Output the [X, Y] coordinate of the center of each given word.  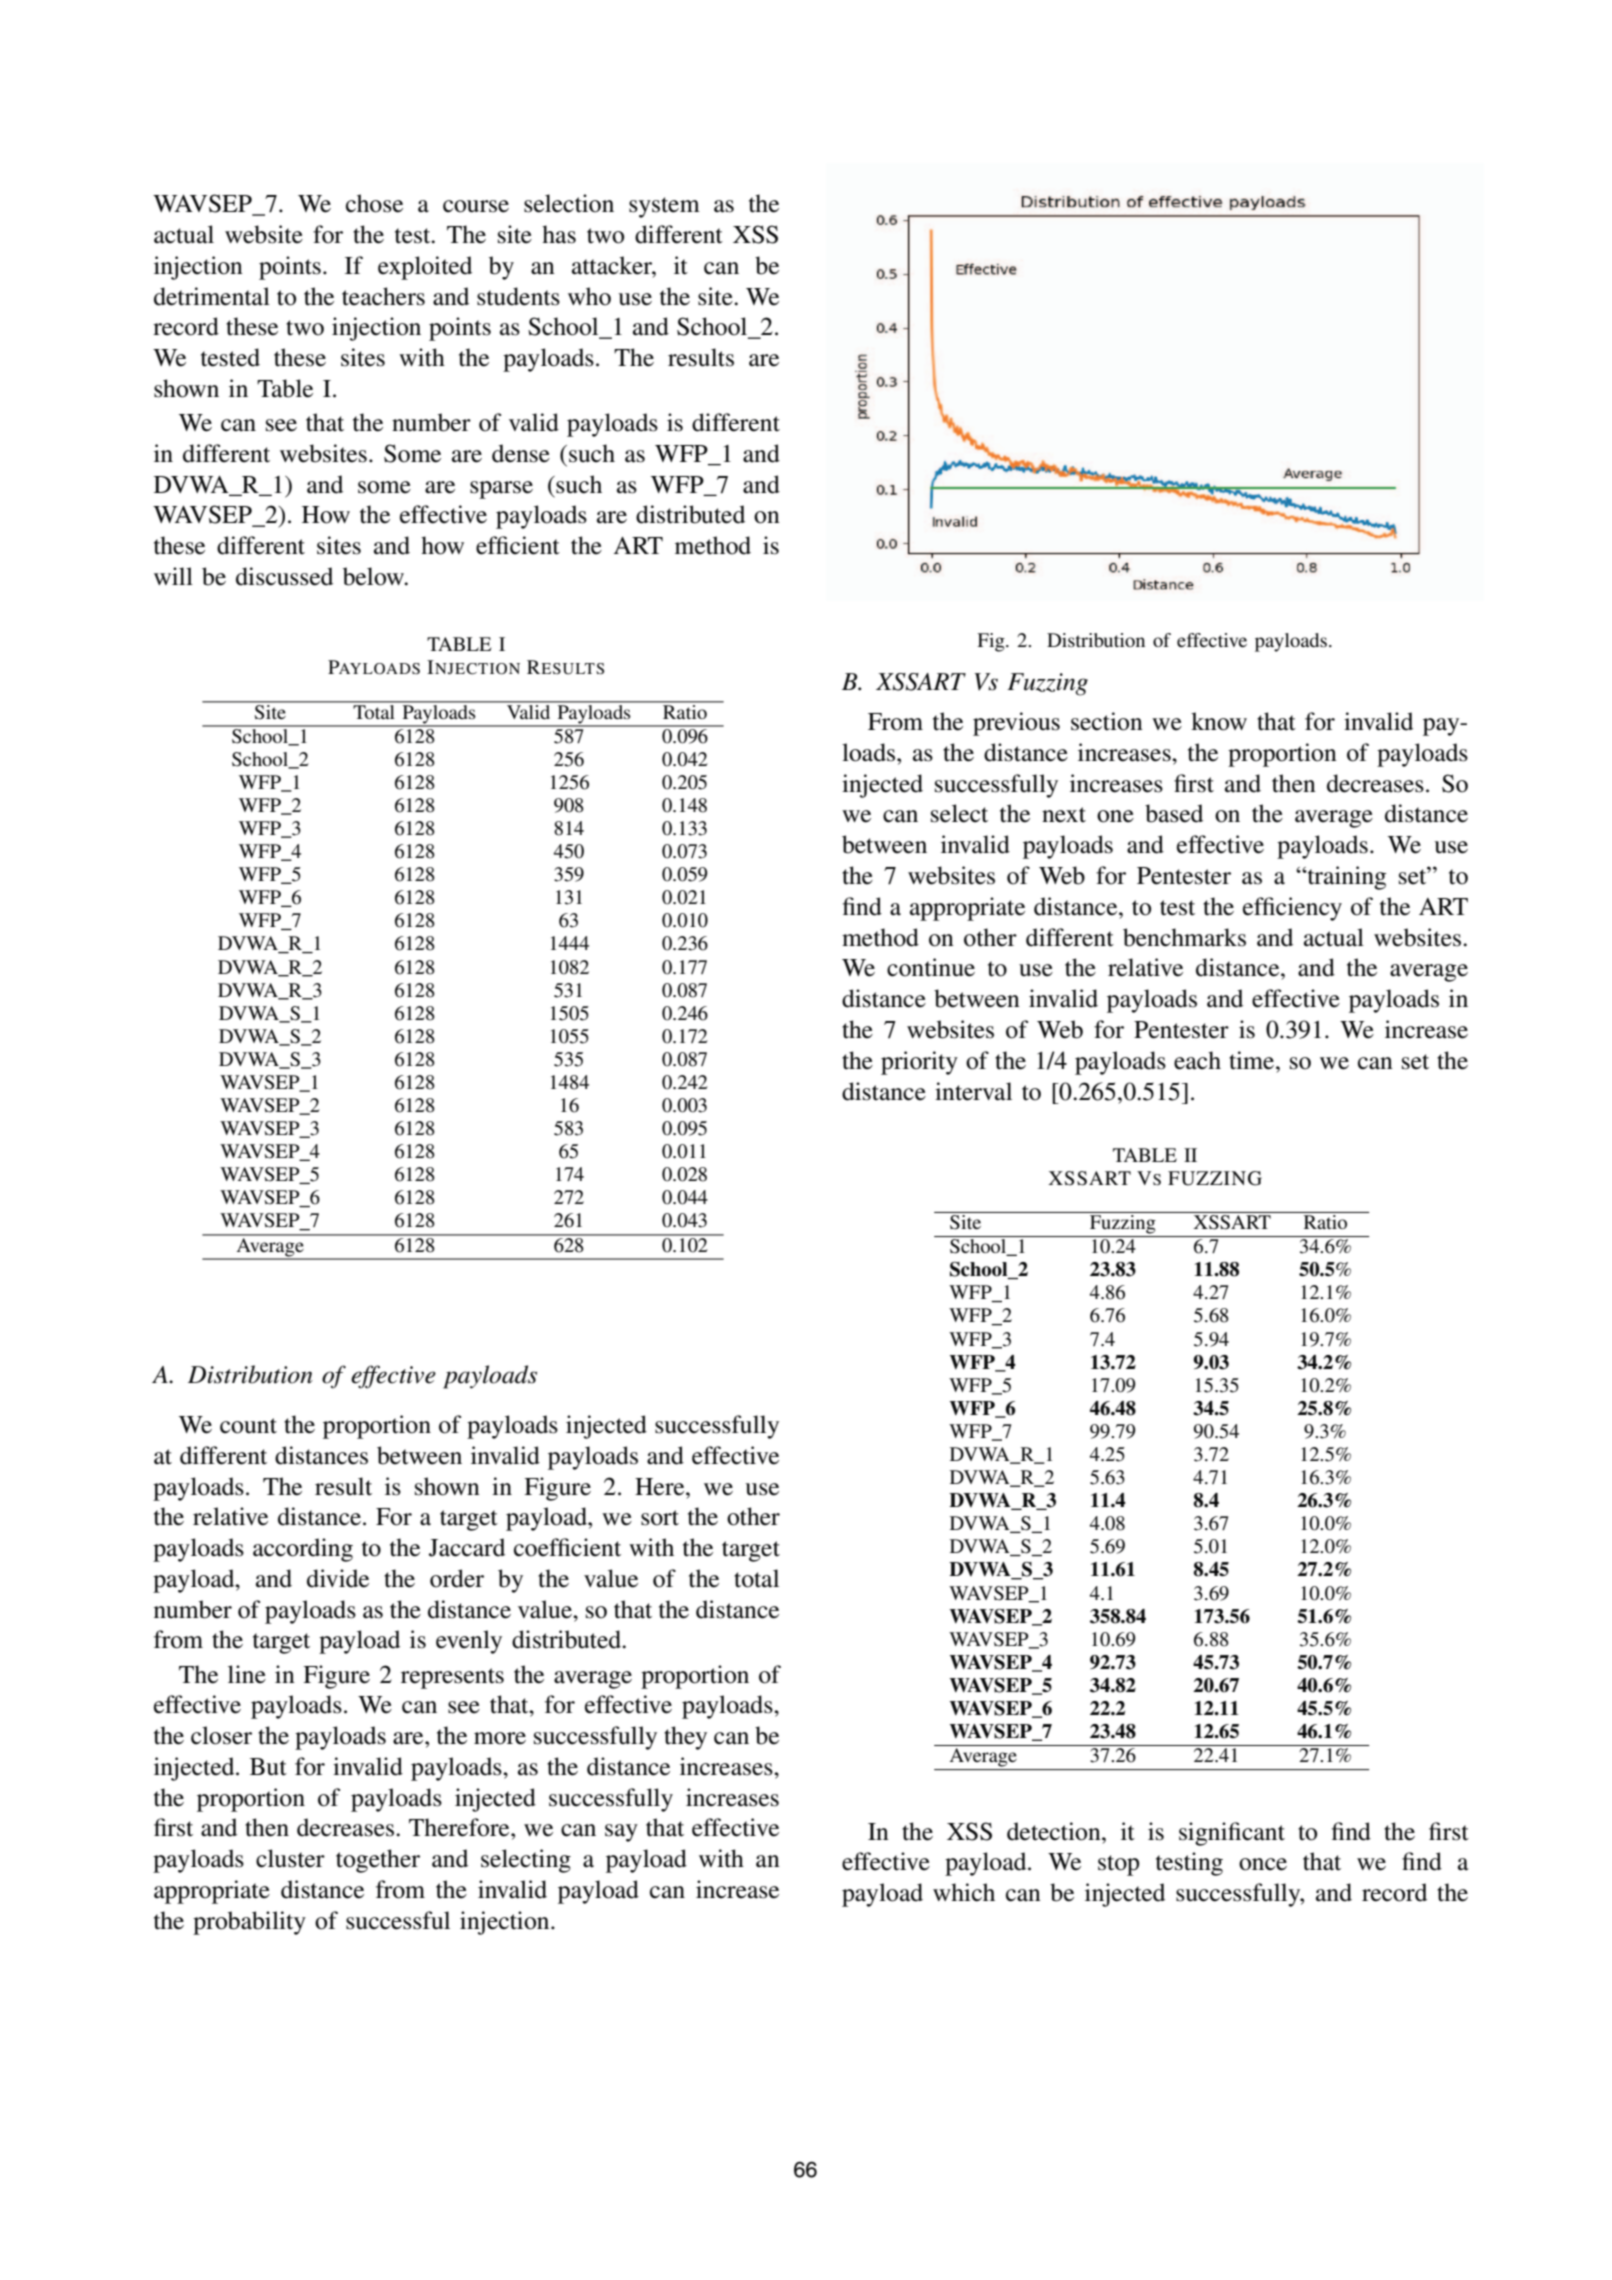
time [1253, 1060]
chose [374, 203]
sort [660, 1518]
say [621, 1833]
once [1263, 1864]
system [664, 207]
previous [1016, 724]
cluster [290, 1858]
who [589, 296]
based [1174, 813]
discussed [284, 576]
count [248, 1426]
